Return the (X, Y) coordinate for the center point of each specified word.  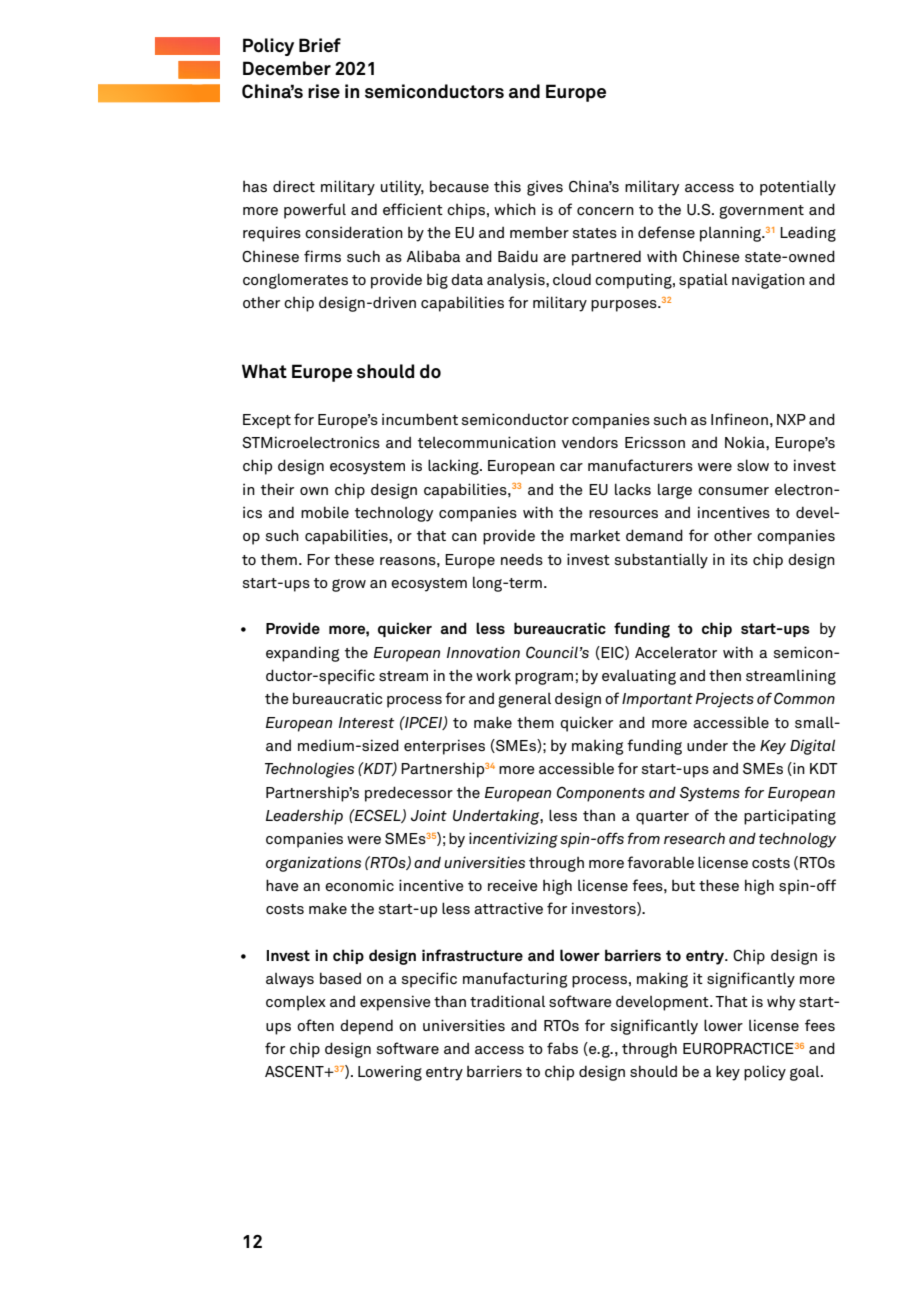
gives (545, 188)
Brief (320, 45)
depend (366, 1027)
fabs (562, 1048)
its (739, 559)
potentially (798, 188)
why (781, 1003)
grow (349, 585)
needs (522, 559)
